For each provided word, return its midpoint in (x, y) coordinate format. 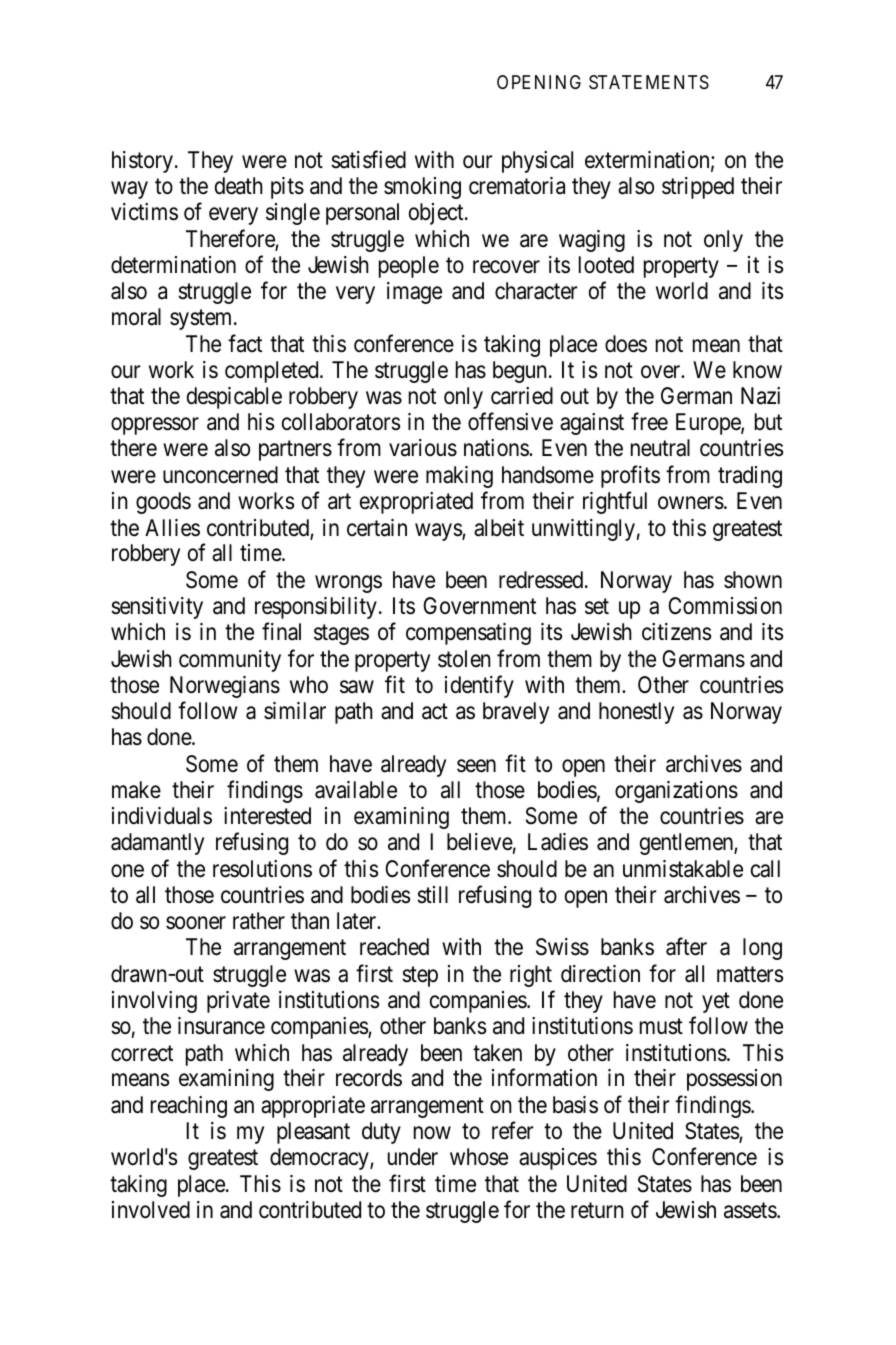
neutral (660, 448)
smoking (422, 188)
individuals (162, 816)
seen (476, 766)
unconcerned (220, 475)
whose (479, 1157)
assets (751, 1211)
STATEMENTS (649, 82)
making (459, 477)
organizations (676, 792)
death (239, 186)
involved (151, 1210)
